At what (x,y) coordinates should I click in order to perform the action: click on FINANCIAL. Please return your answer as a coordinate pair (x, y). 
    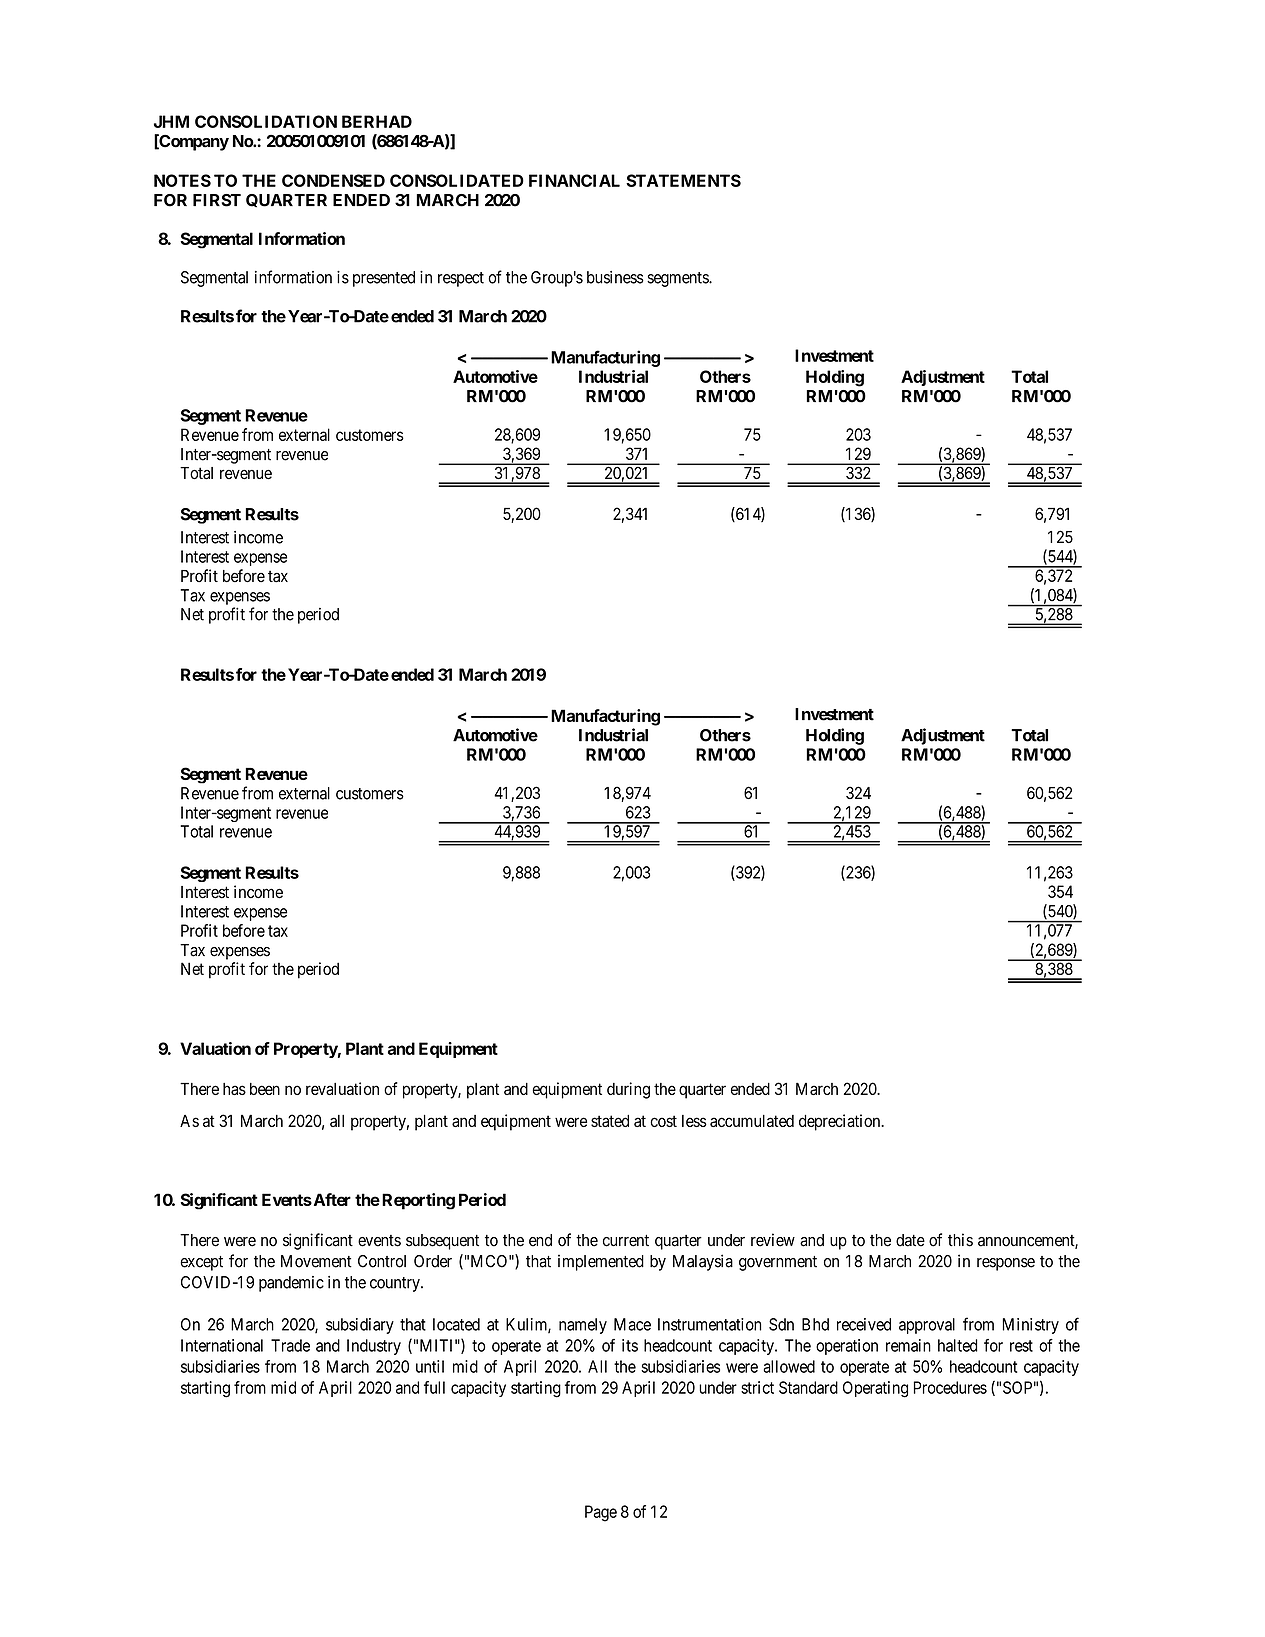
    Looking at the image, I should click on (574, 180).
